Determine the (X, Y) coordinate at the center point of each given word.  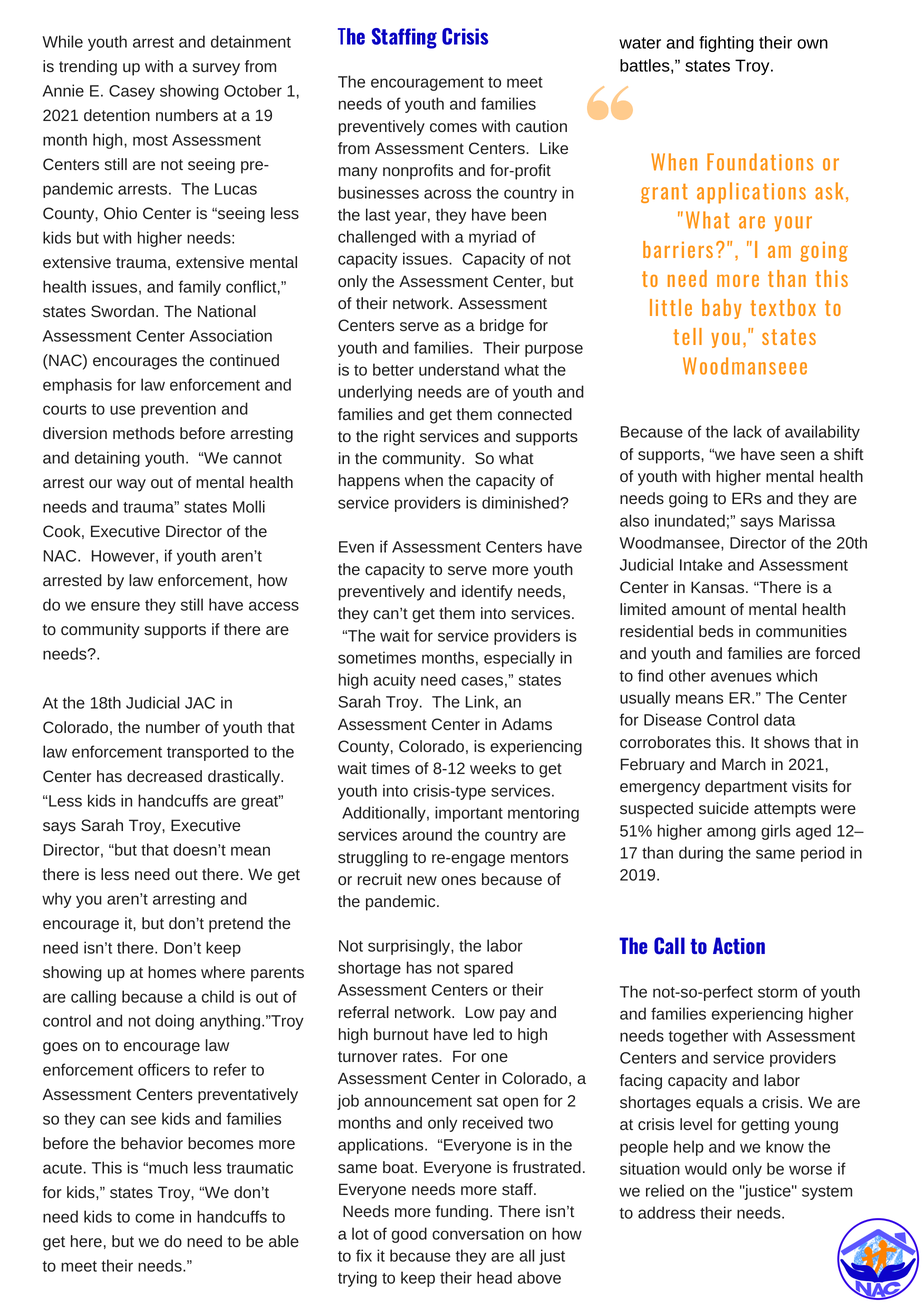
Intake (701, 564)
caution (541, 126)
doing (174, 1022)
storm (777, 992)
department (746, 788)
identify (487, 593)
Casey (132, 92)
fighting (726, 44)
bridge (502, 327)
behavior (152, 1143)
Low (480, 1012)
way (131, 485)
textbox (783, 307)
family (199, 288)
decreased (164, 776)
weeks (493, 768)
